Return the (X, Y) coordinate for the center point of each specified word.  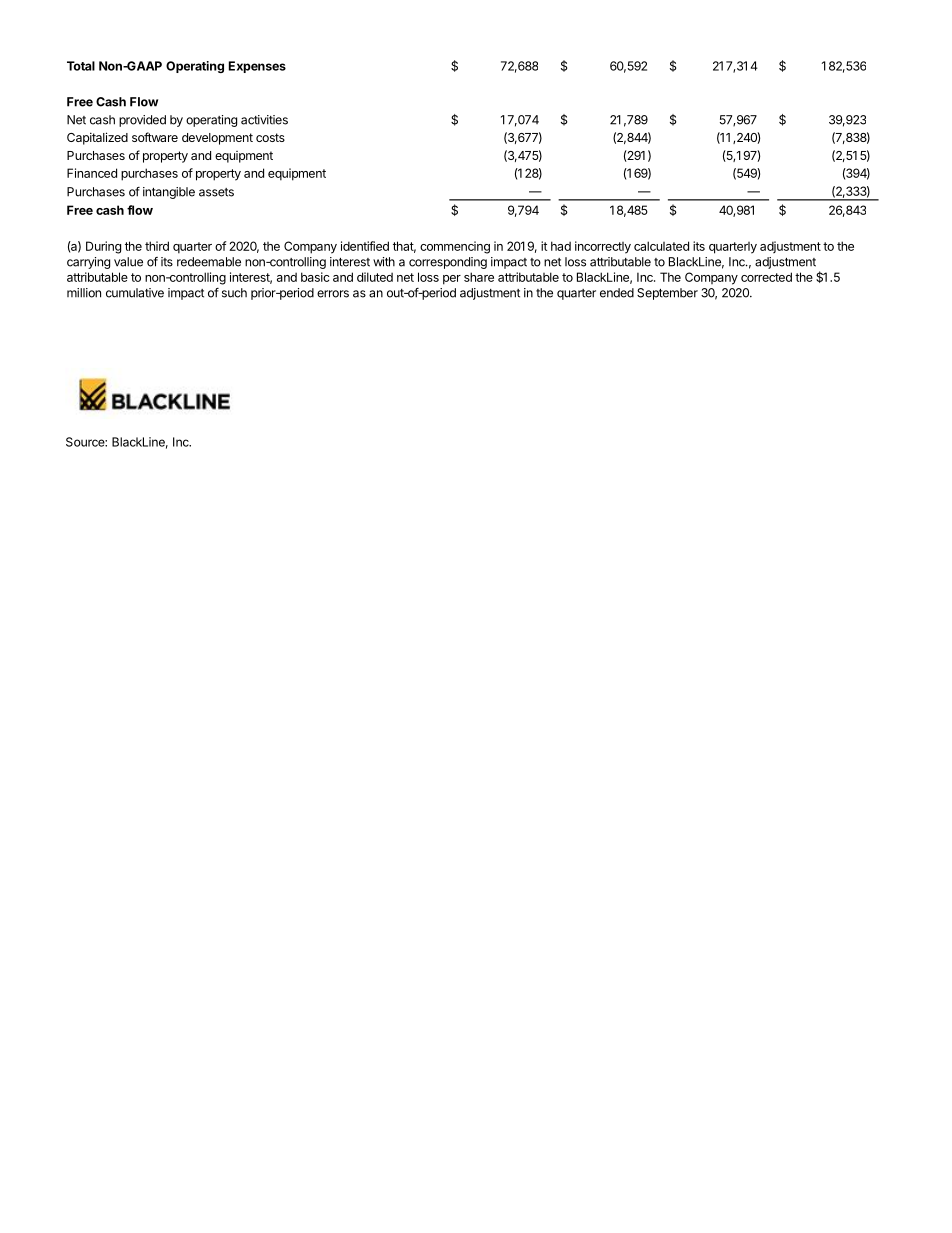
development (217, 139)
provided (142, 121)
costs (270, 137)
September (667, 294)
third (157, 246)
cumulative (135, 293)
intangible (169, 193)
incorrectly (603, 247)
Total (81, 66)
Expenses (257, 67)
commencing (455, 247)
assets (216, 192)
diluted (375, 277)
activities (264, 120)
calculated (661, 246)
